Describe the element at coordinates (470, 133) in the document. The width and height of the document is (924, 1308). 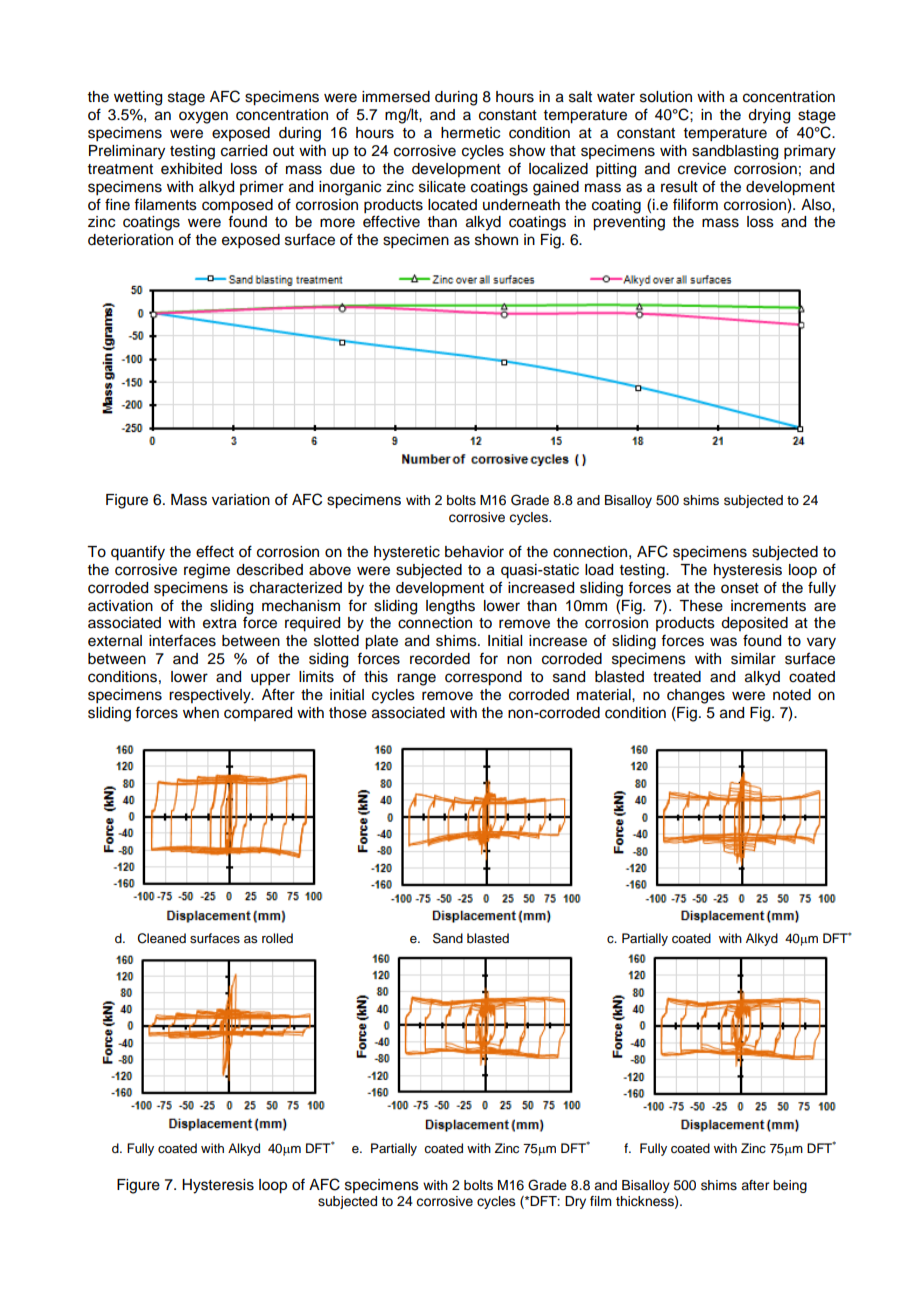
I see `hermetic` at that location.
